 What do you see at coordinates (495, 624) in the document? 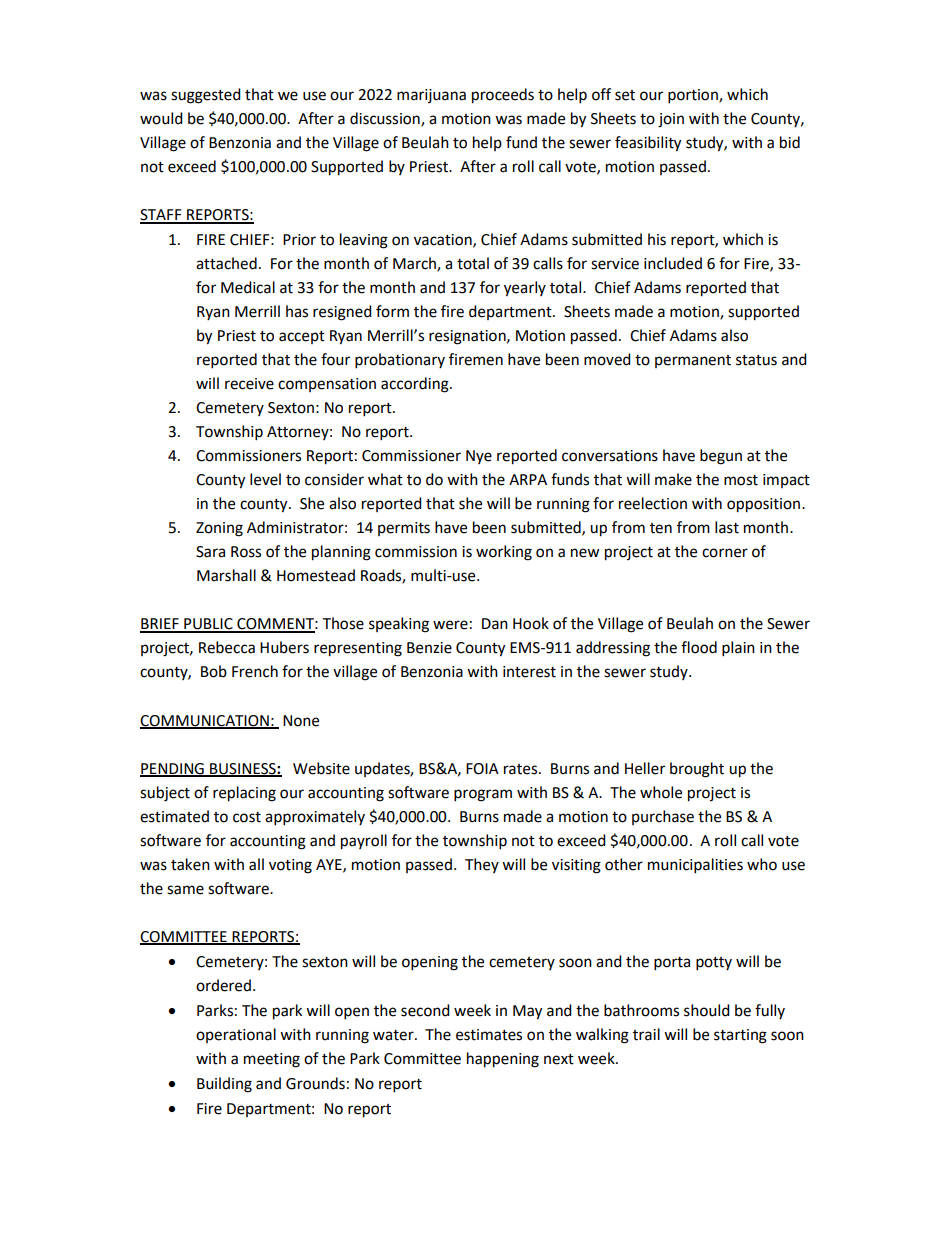
I see `Dan` at bounding box center [495, 624].
